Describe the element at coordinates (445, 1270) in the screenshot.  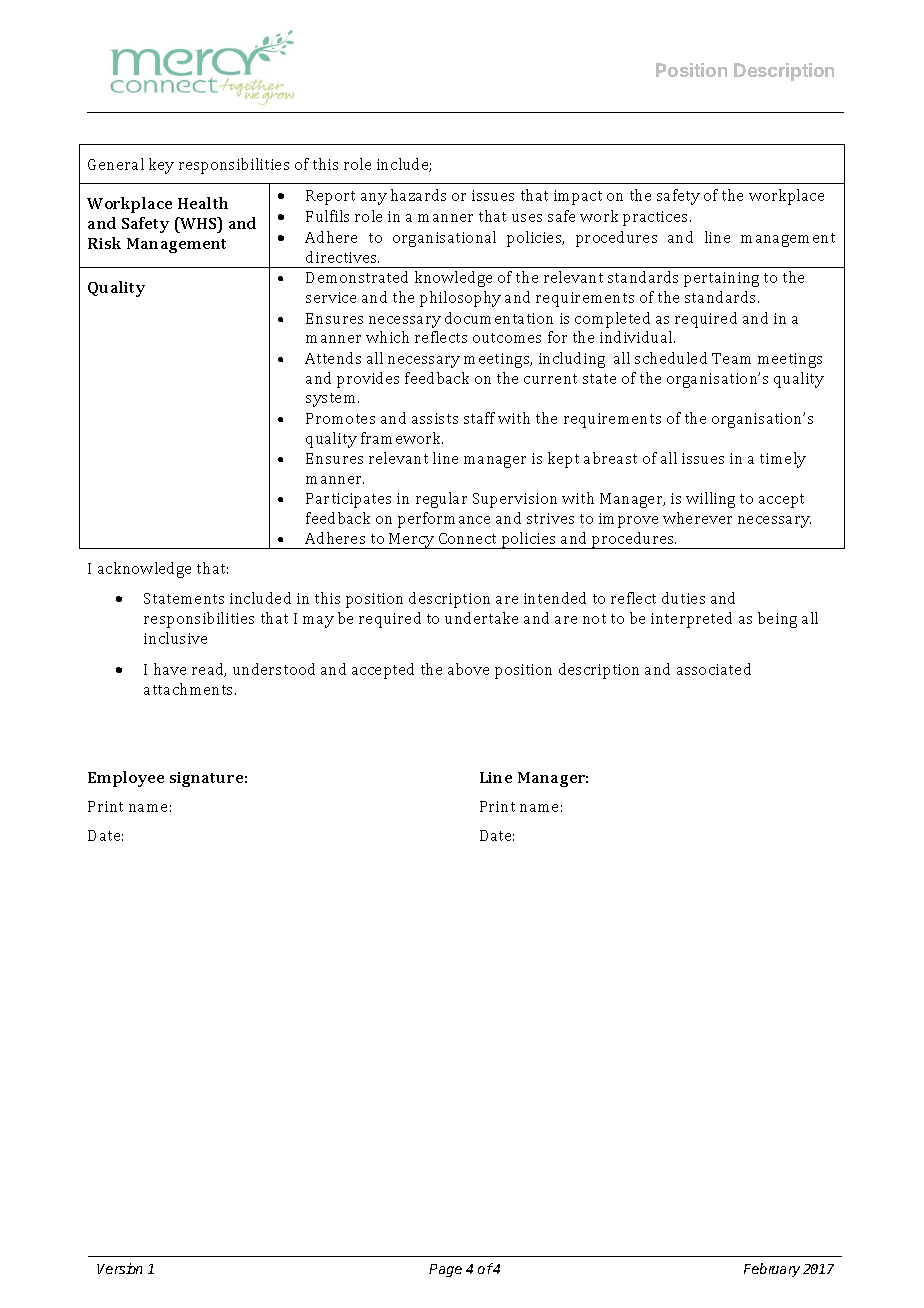
I see `Page` at that location.
